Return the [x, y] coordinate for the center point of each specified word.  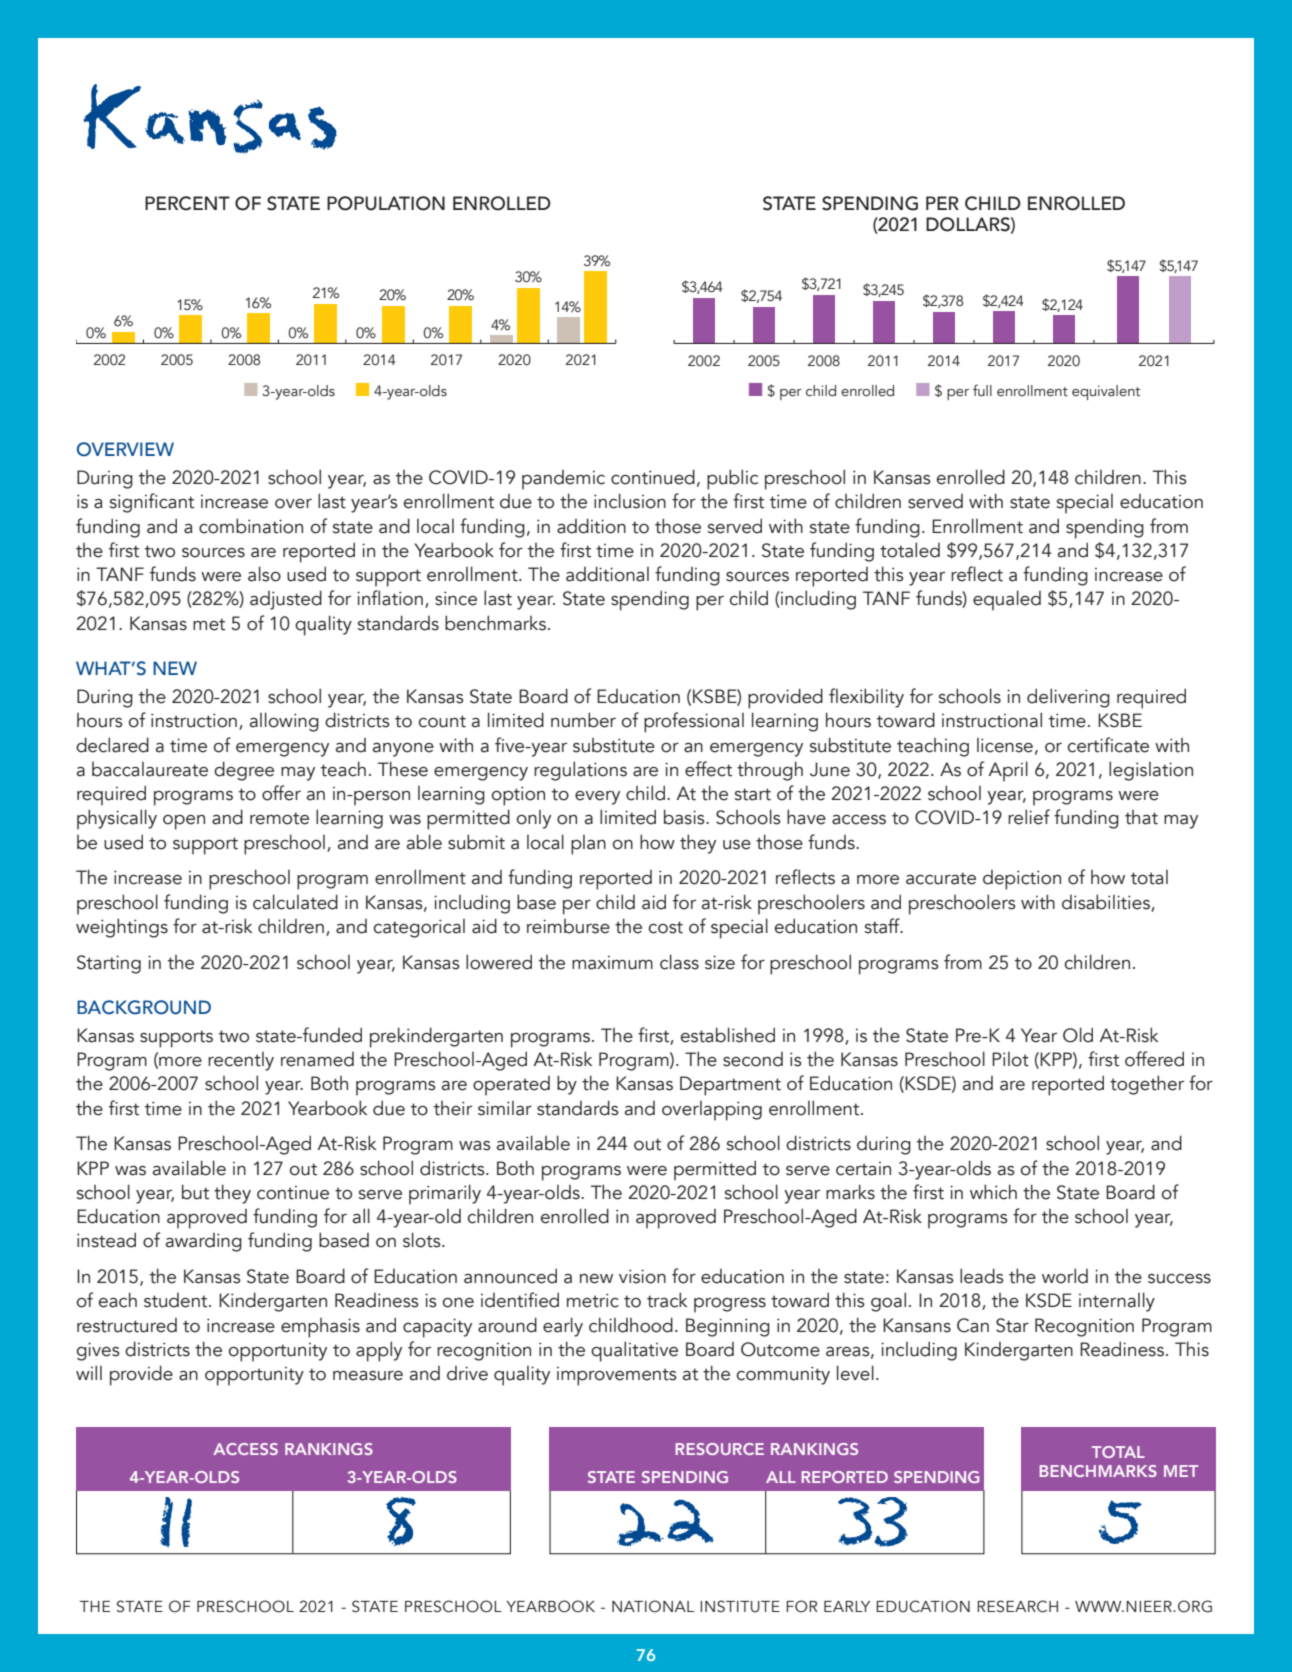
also [264, 574]
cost [666, 927]
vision [642, 1276]
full [982, 390]
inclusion [630, 501]
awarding [204, 1242]
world [1065, 1276]
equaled [1007, 600]
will [89, 1372]
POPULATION [386, 203]
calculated [295, 902]
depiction [1022, 880]
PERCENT [187, 203]
